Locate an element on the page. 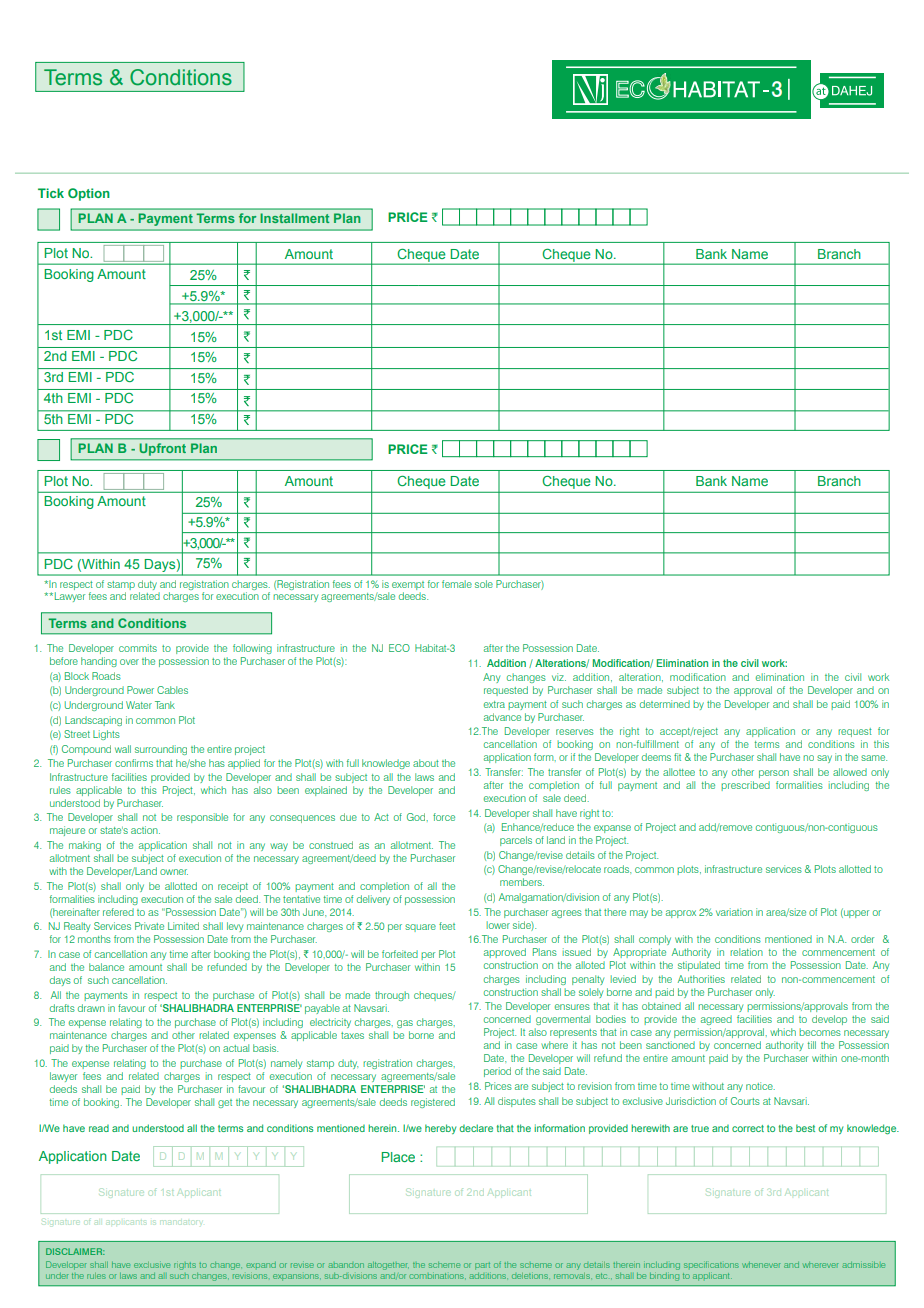 This page has height=1308, width=924. Option is located at coordinates (89, 194).
